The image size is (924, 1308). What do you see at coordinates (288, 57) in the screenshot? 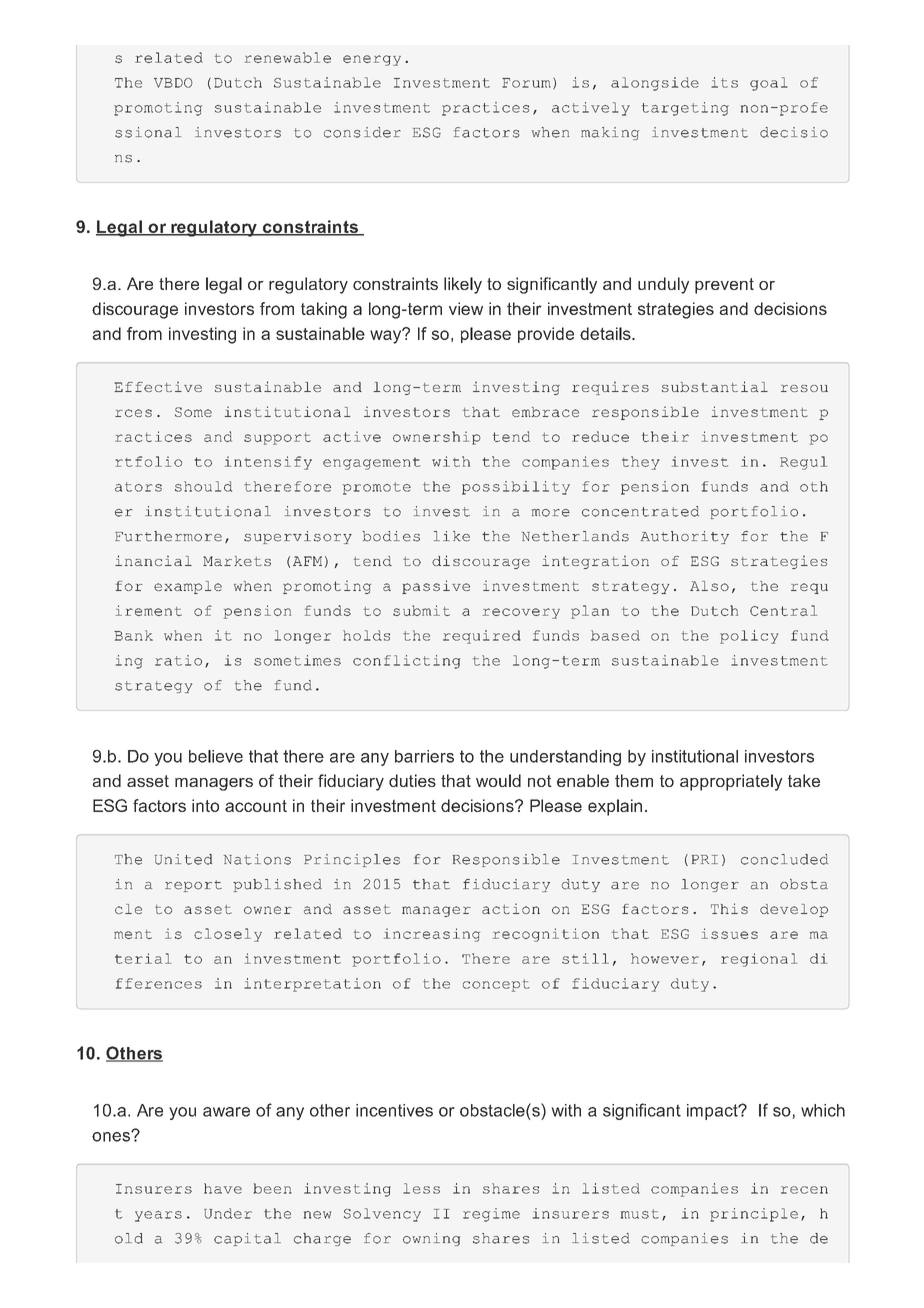
I see `renewable` at bounding box center [288, 57].
